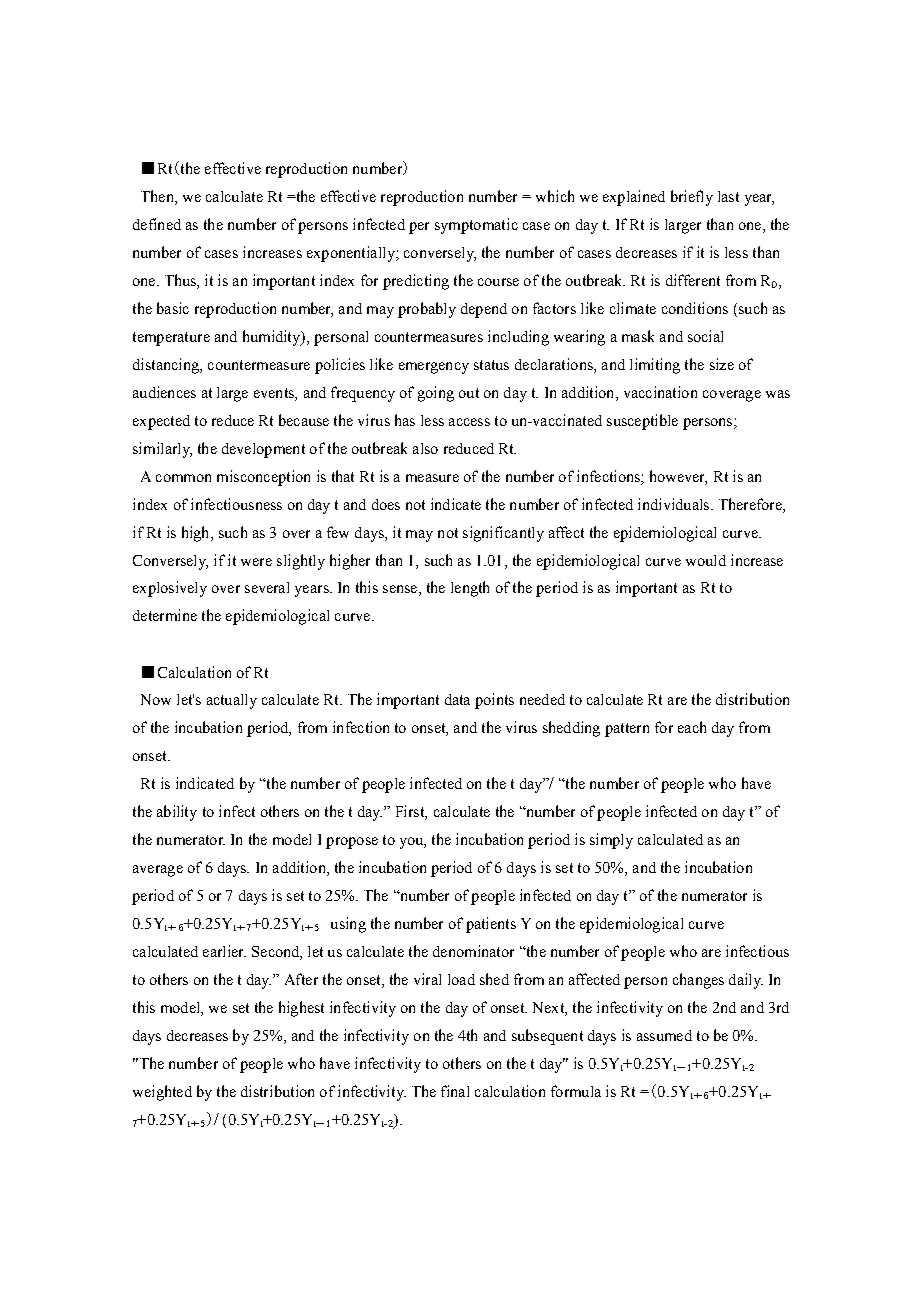 The width and height of the image is (924, 1308). Describe the element at coordinates (692, 198) in the image. I see `briefly` at that location.
